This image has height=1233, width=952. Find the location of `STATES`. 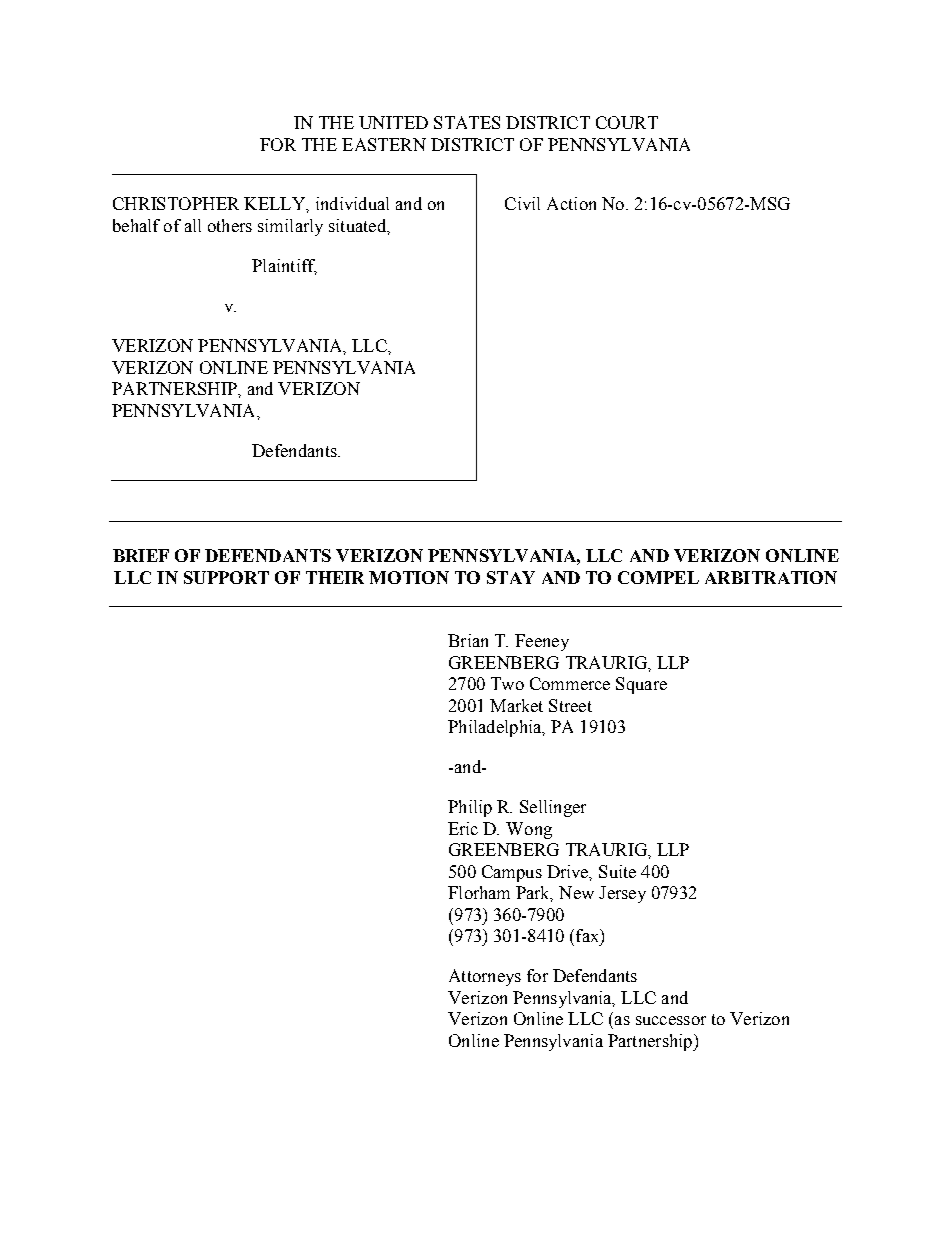

STATES is located at coordinates (467, 122).
